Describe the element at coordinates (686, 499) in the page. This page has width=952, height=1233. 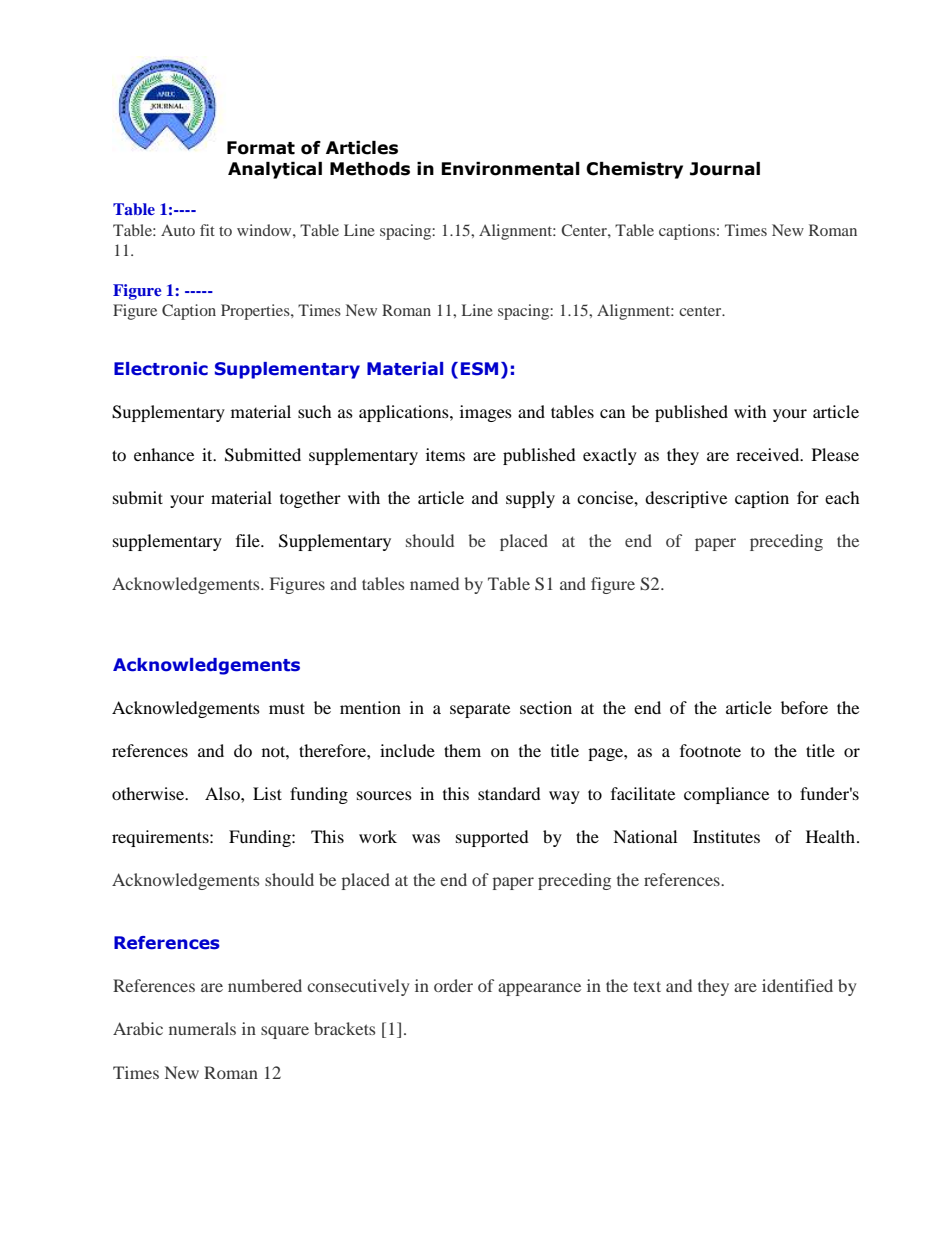
I see `descriptive` at that location.
